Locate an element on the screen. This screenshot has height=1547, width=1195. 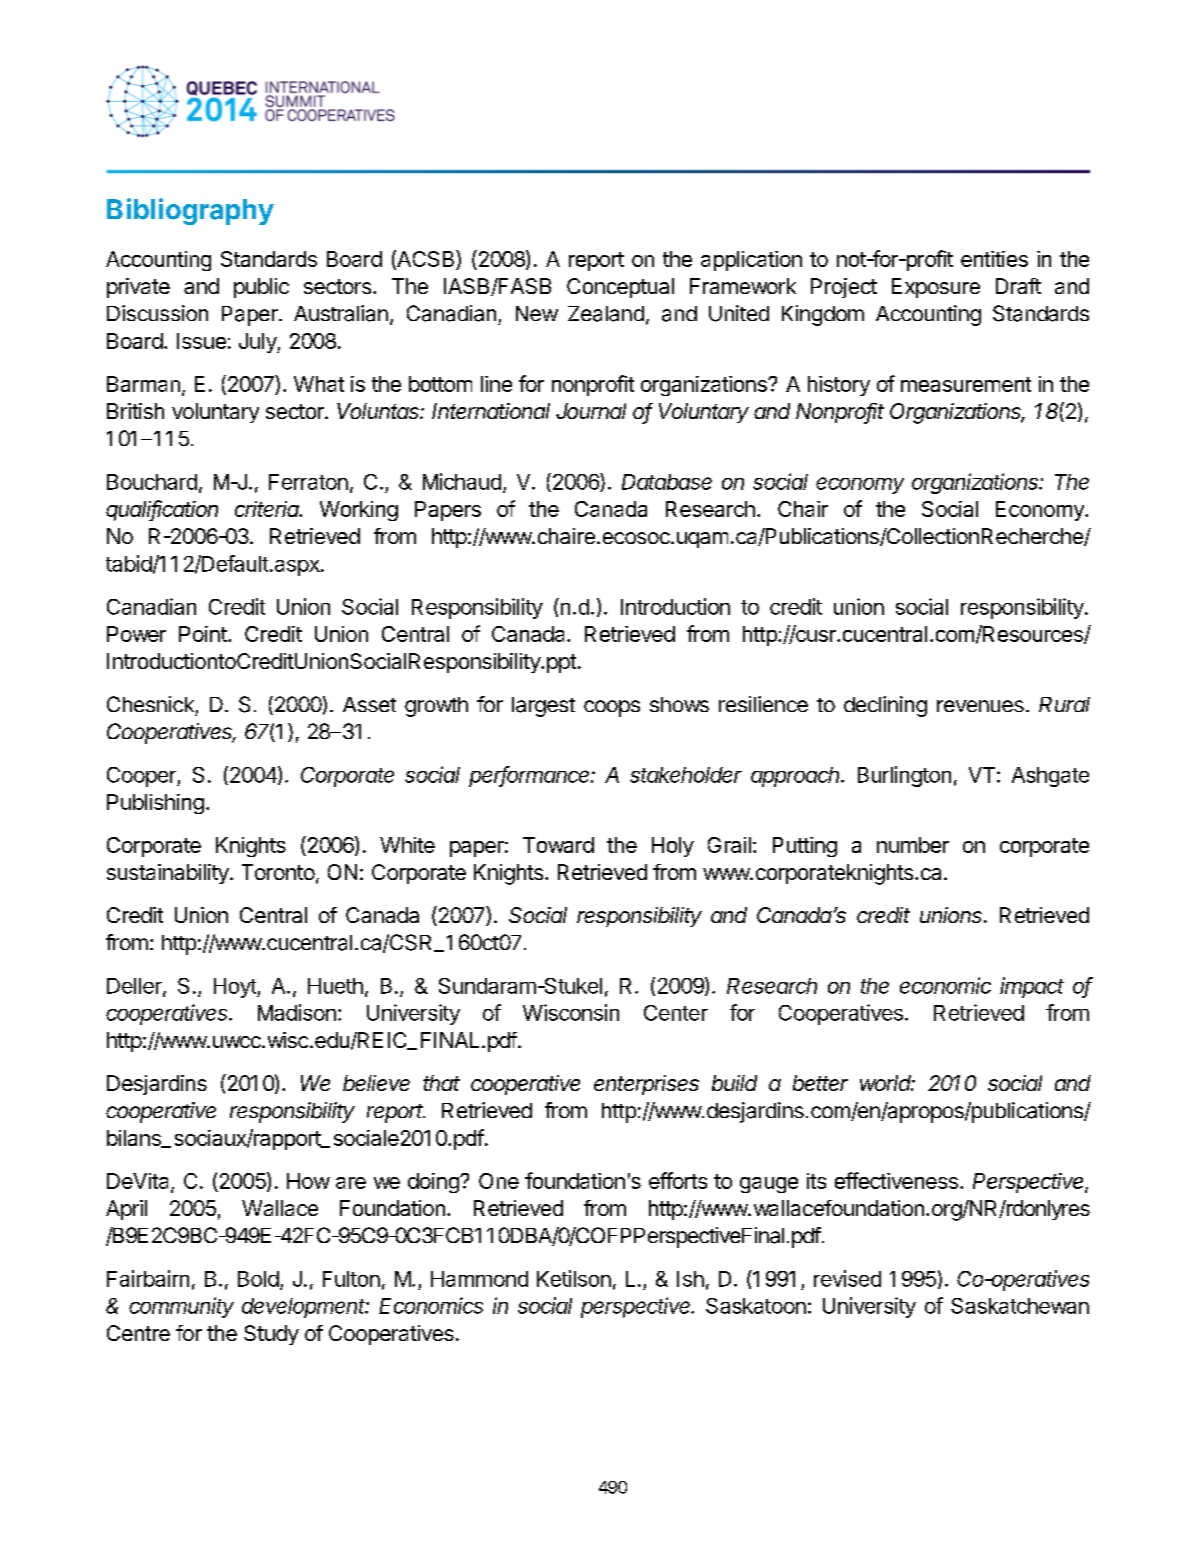
Center is located at coordinates (676, 1013).
